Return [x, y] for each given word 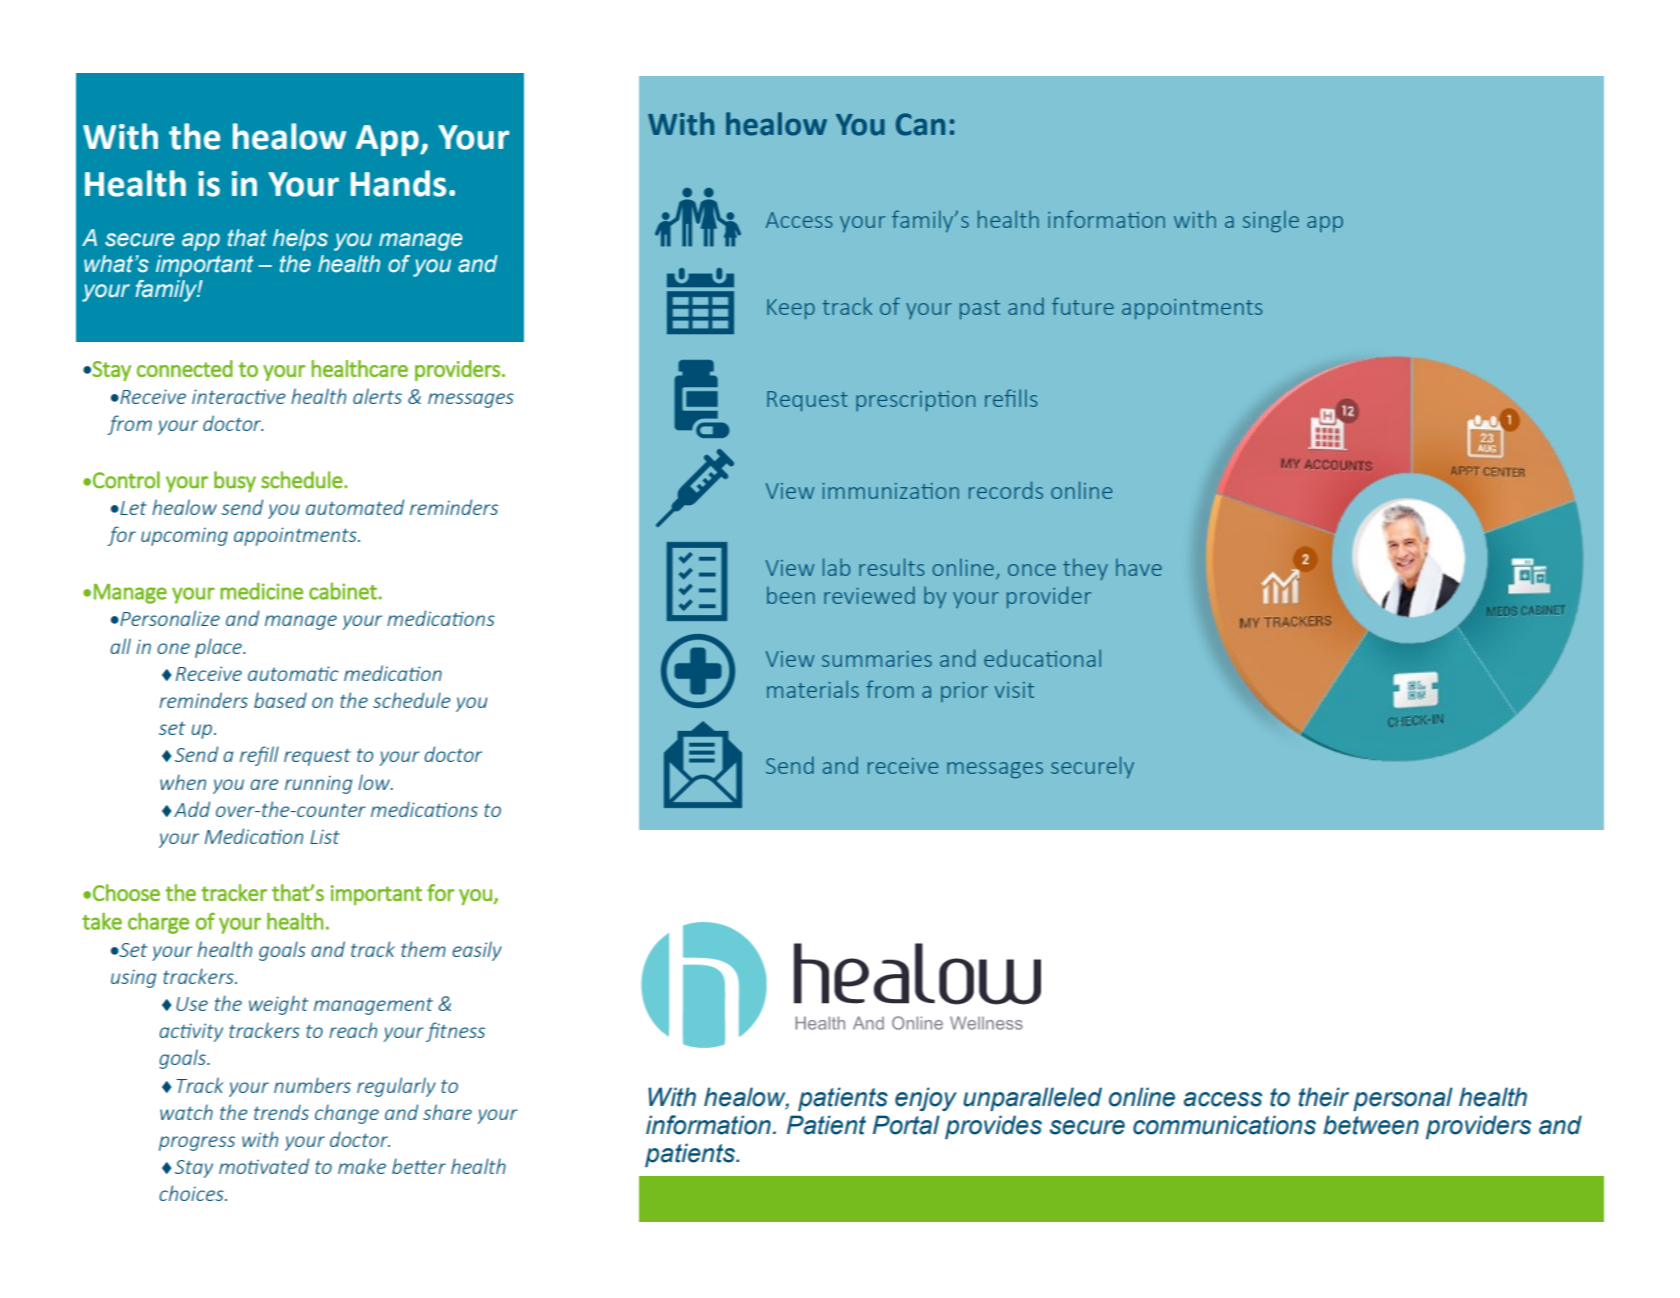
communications [1224, 1125]
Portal [906, 1125]
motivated [264, 1166]
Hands [398, 183]
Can [920, 124]
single [1271, 221]
